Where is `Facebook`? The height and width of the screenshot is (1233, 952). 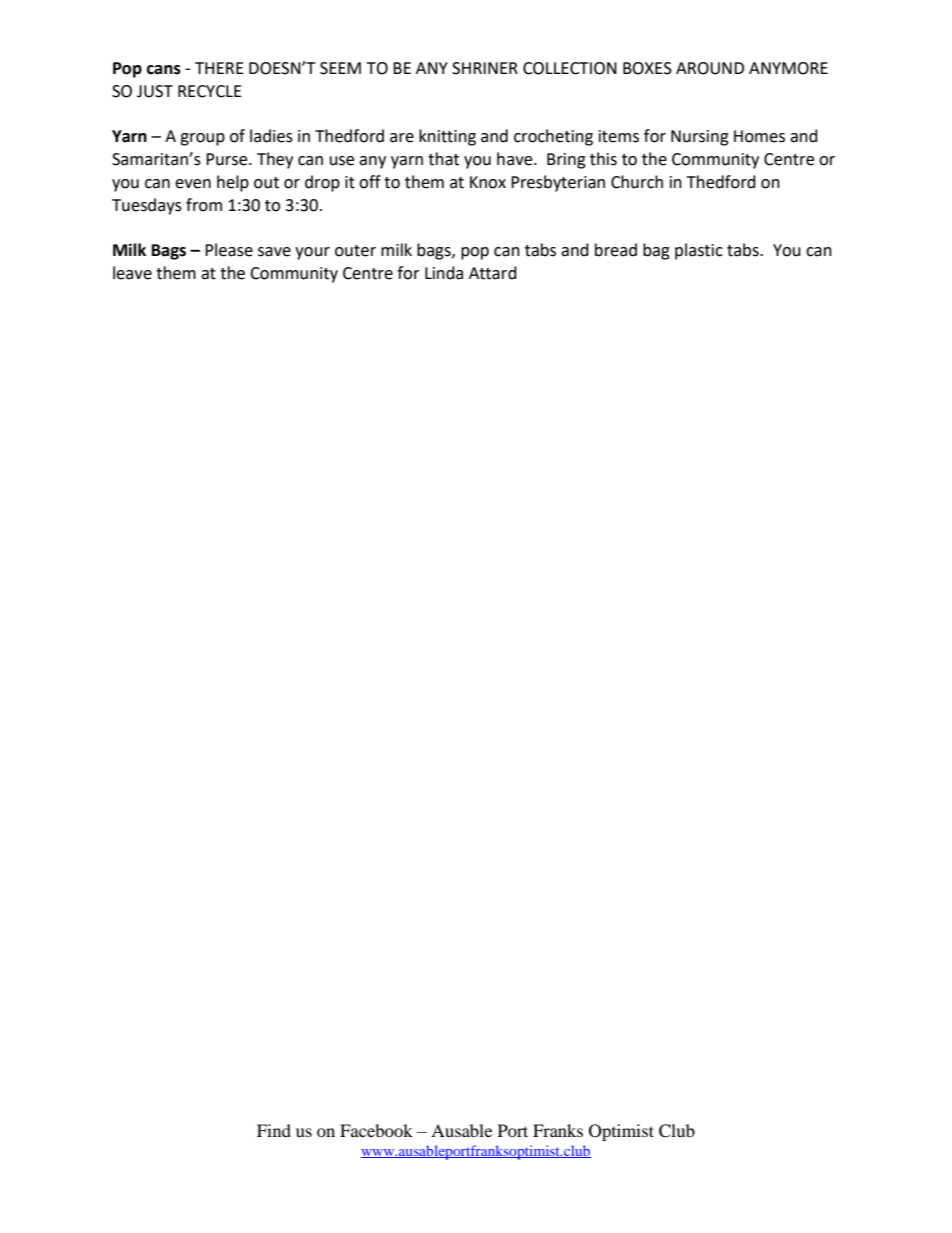
Facebook is located at coordinates (376, 1130).
